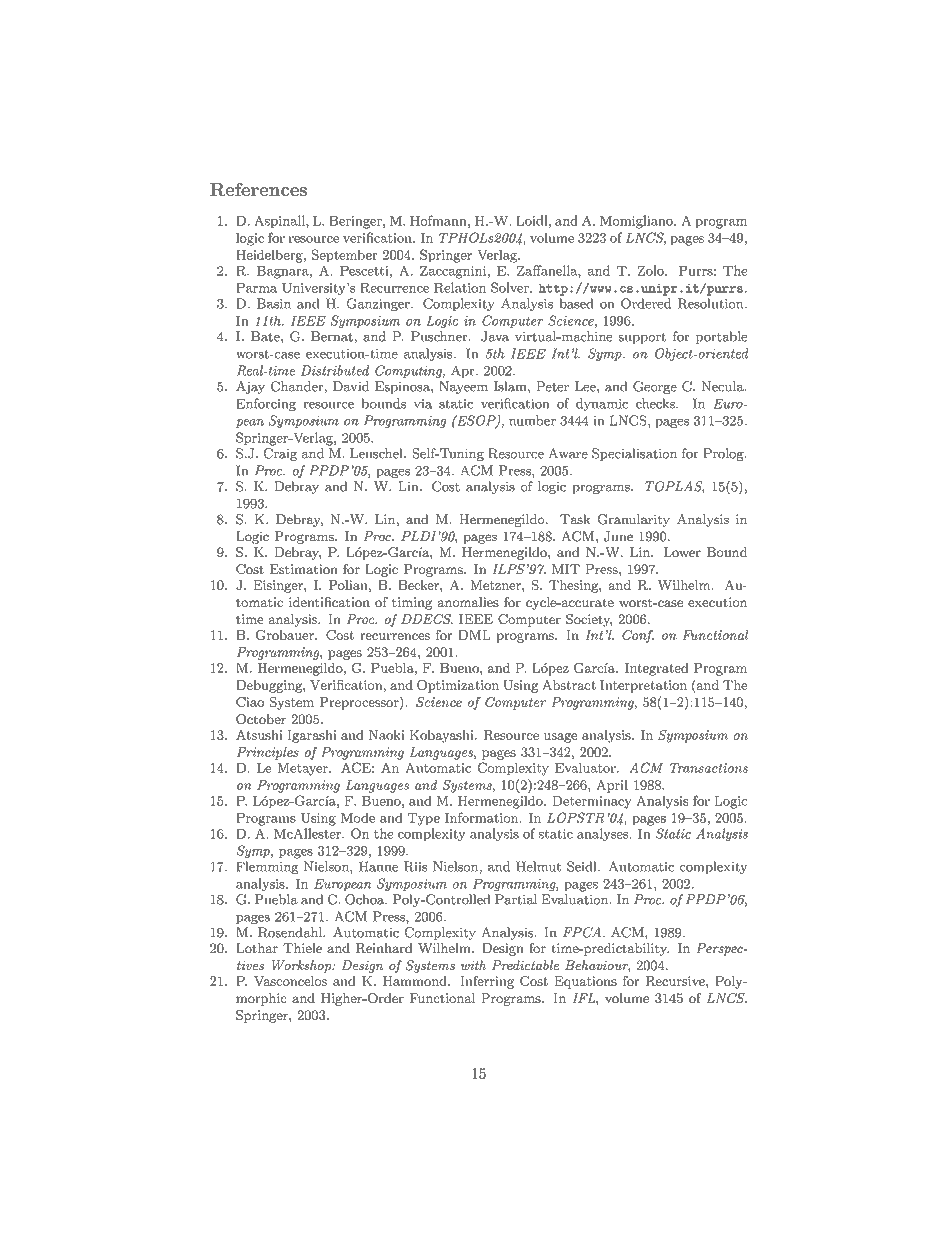 This page has height=1233, width=952. I want to click on References, so click(258, 189).
